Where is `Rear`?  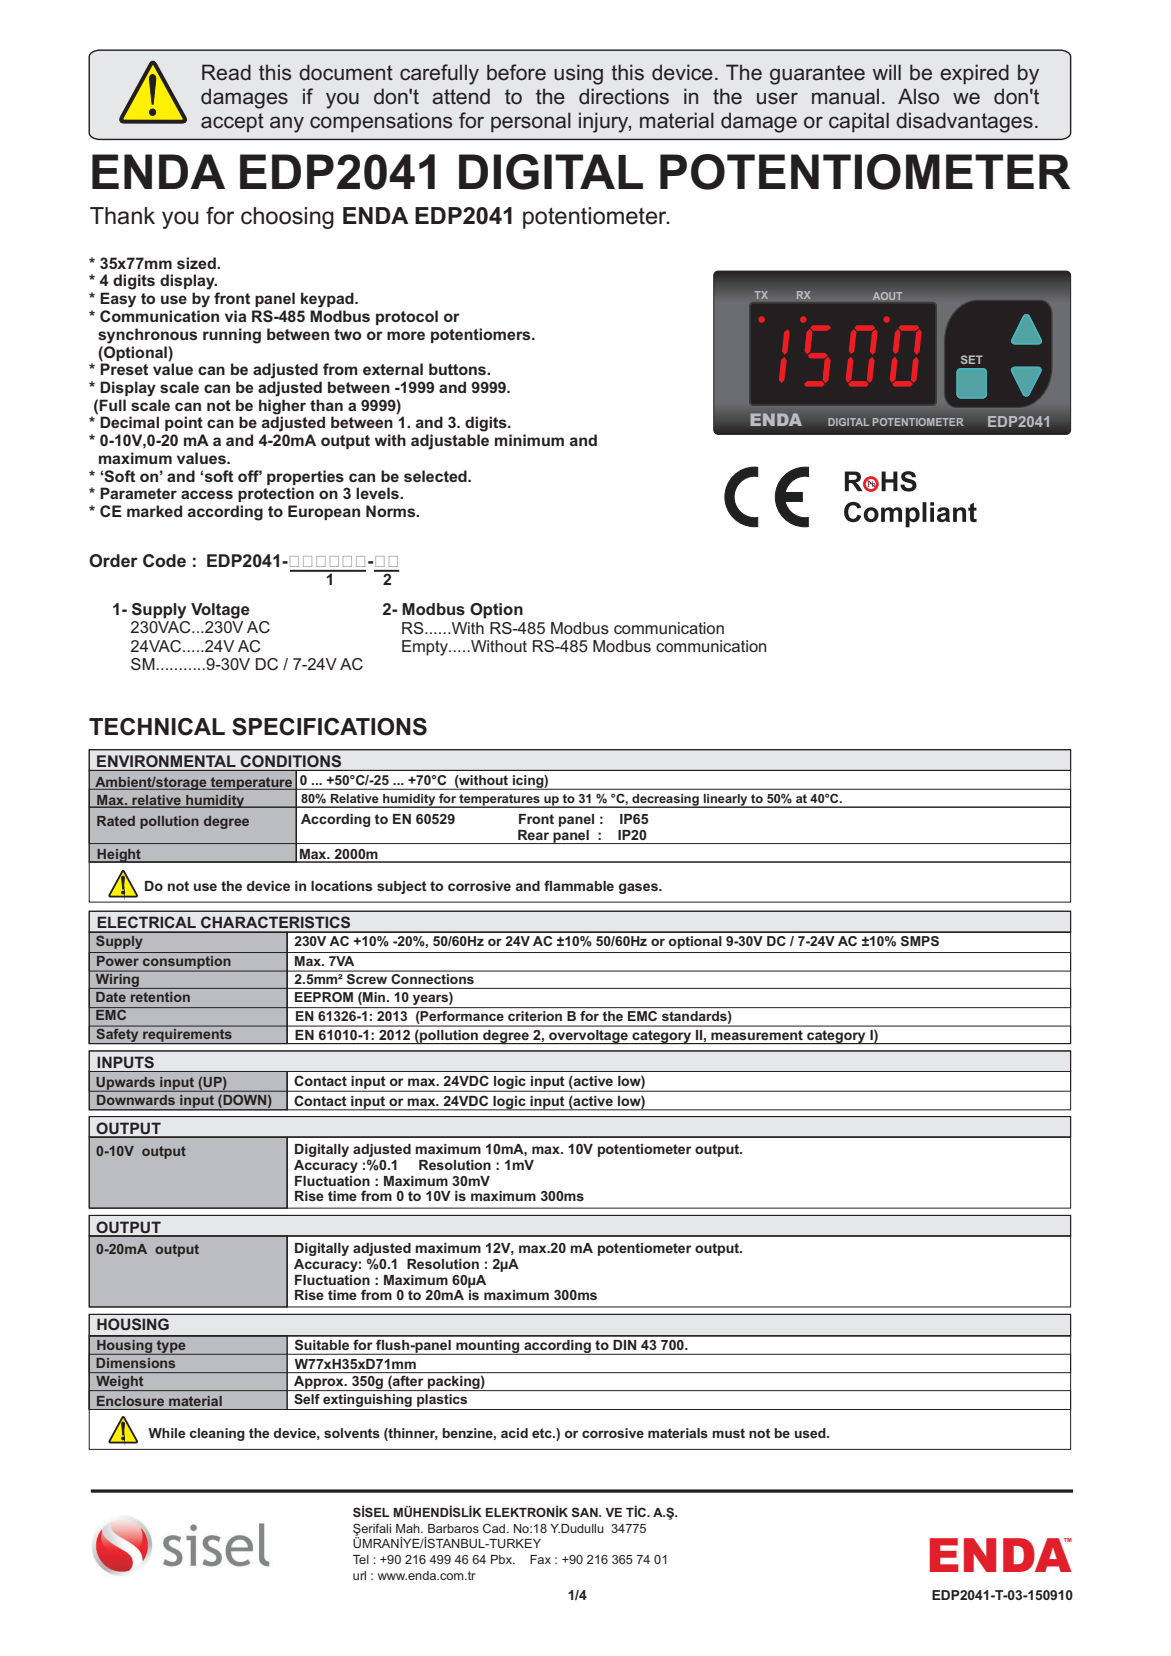
Rear is located at coordinates (533, 835).
